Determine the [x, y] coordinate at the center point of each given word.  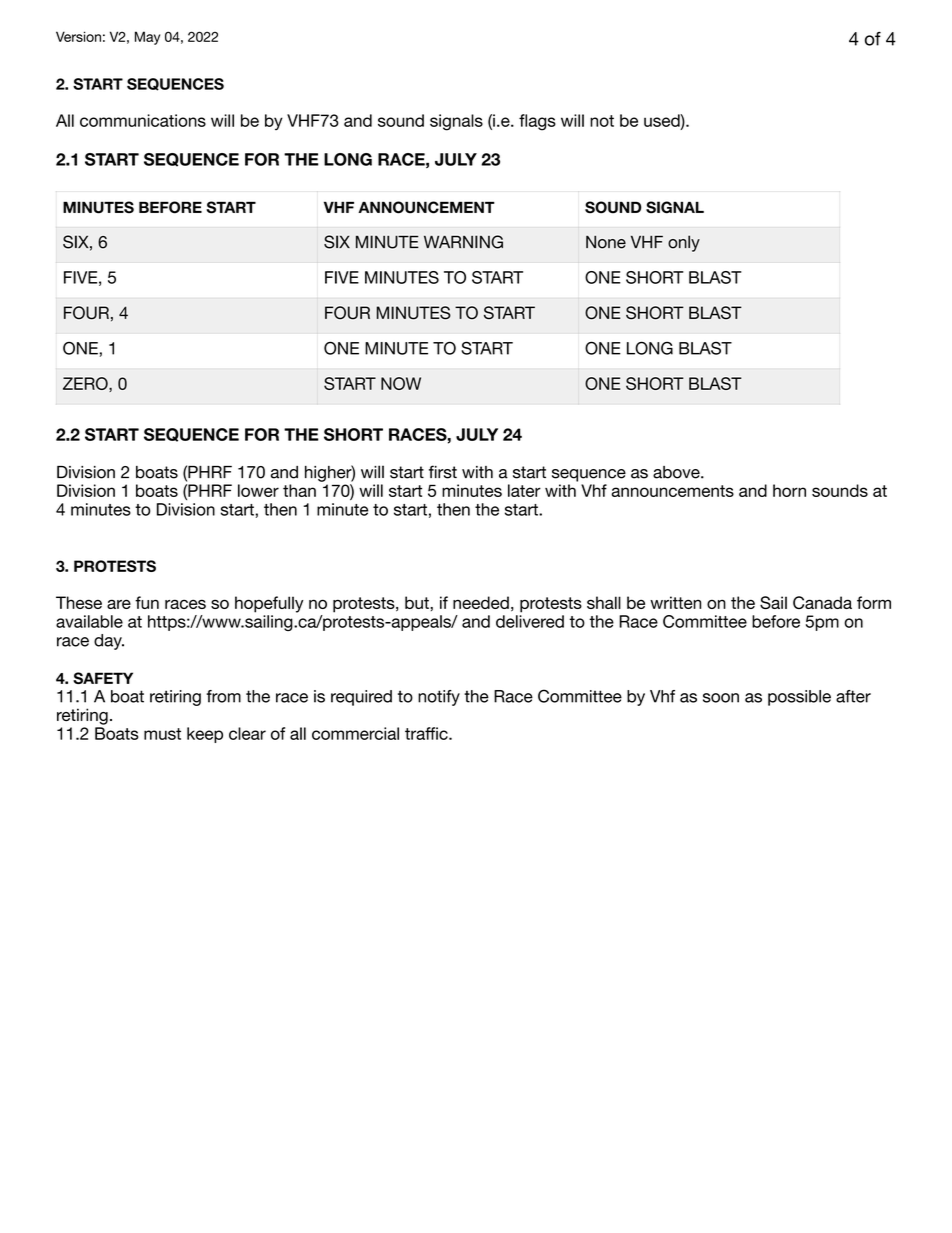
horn [789, 490]
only [684, 243]
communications [143, 120]
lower [258, 490]
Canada [822, 602]
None [606, 242]
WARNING [463, 242]
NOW [401, 383]
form [874, 602]
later [524, 490]
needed [481, 602]
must [162, 734]
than [299, 490]
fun [147, 602]
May [147, 38]
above [677, 472]
